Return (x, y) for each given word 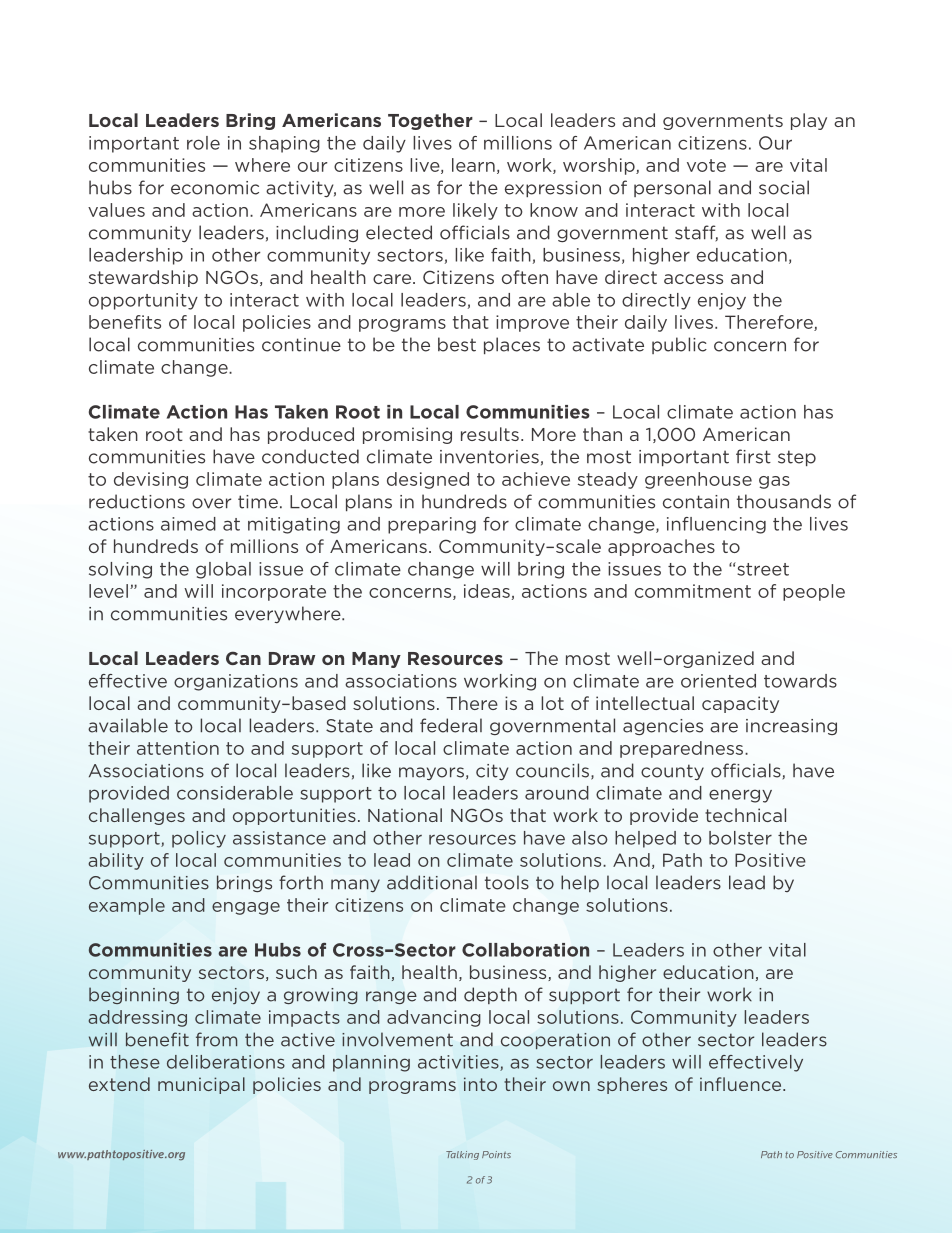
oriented (718, 681)
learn (473, 165)
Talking (462, 1155)
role (203, 143)
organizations (236, 682)
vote (706, 165)
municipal (201, 1085)
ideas (487, 591)
